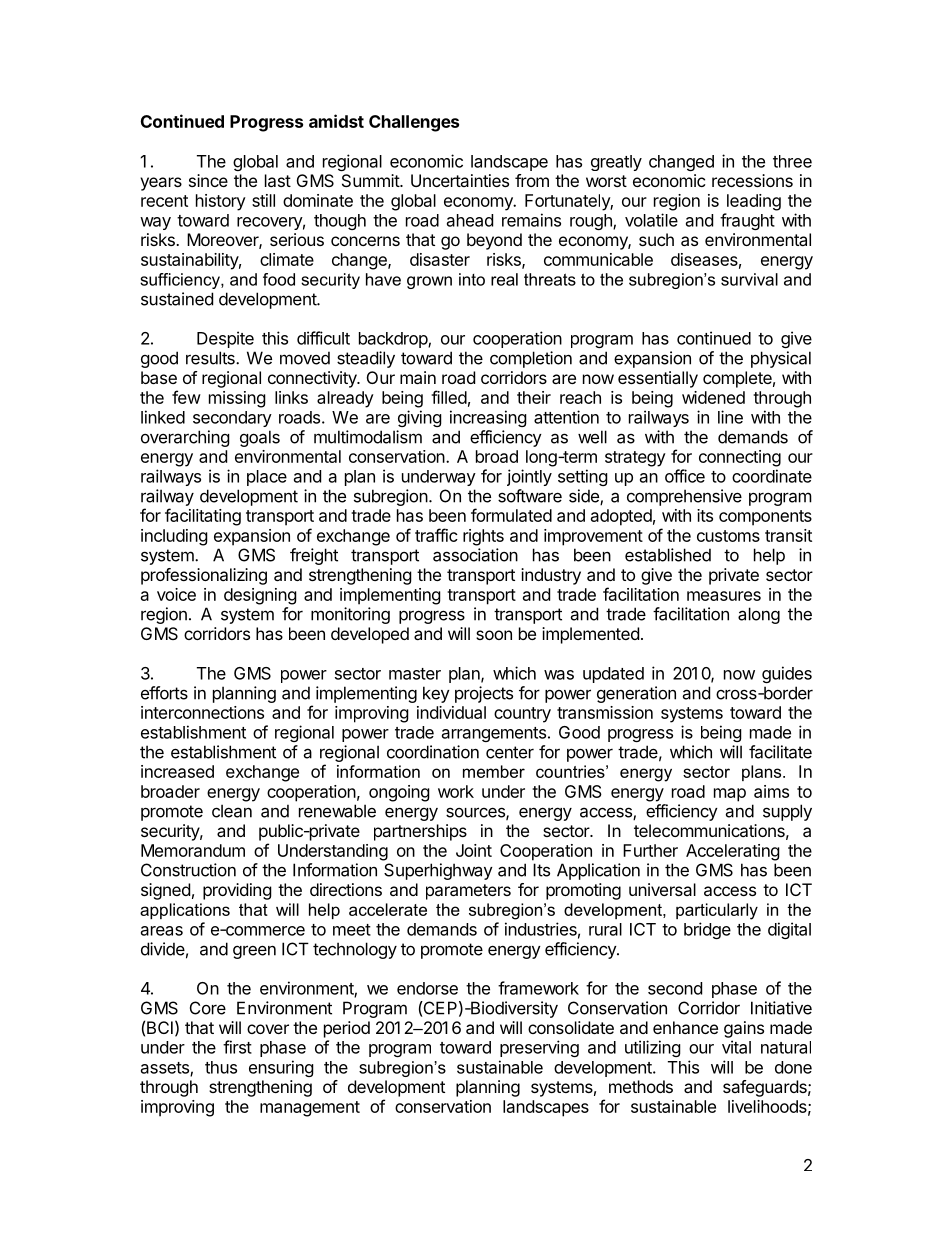 This screenshot has height=1233, width=952. I want to click on Despite, so click(225, 339).
